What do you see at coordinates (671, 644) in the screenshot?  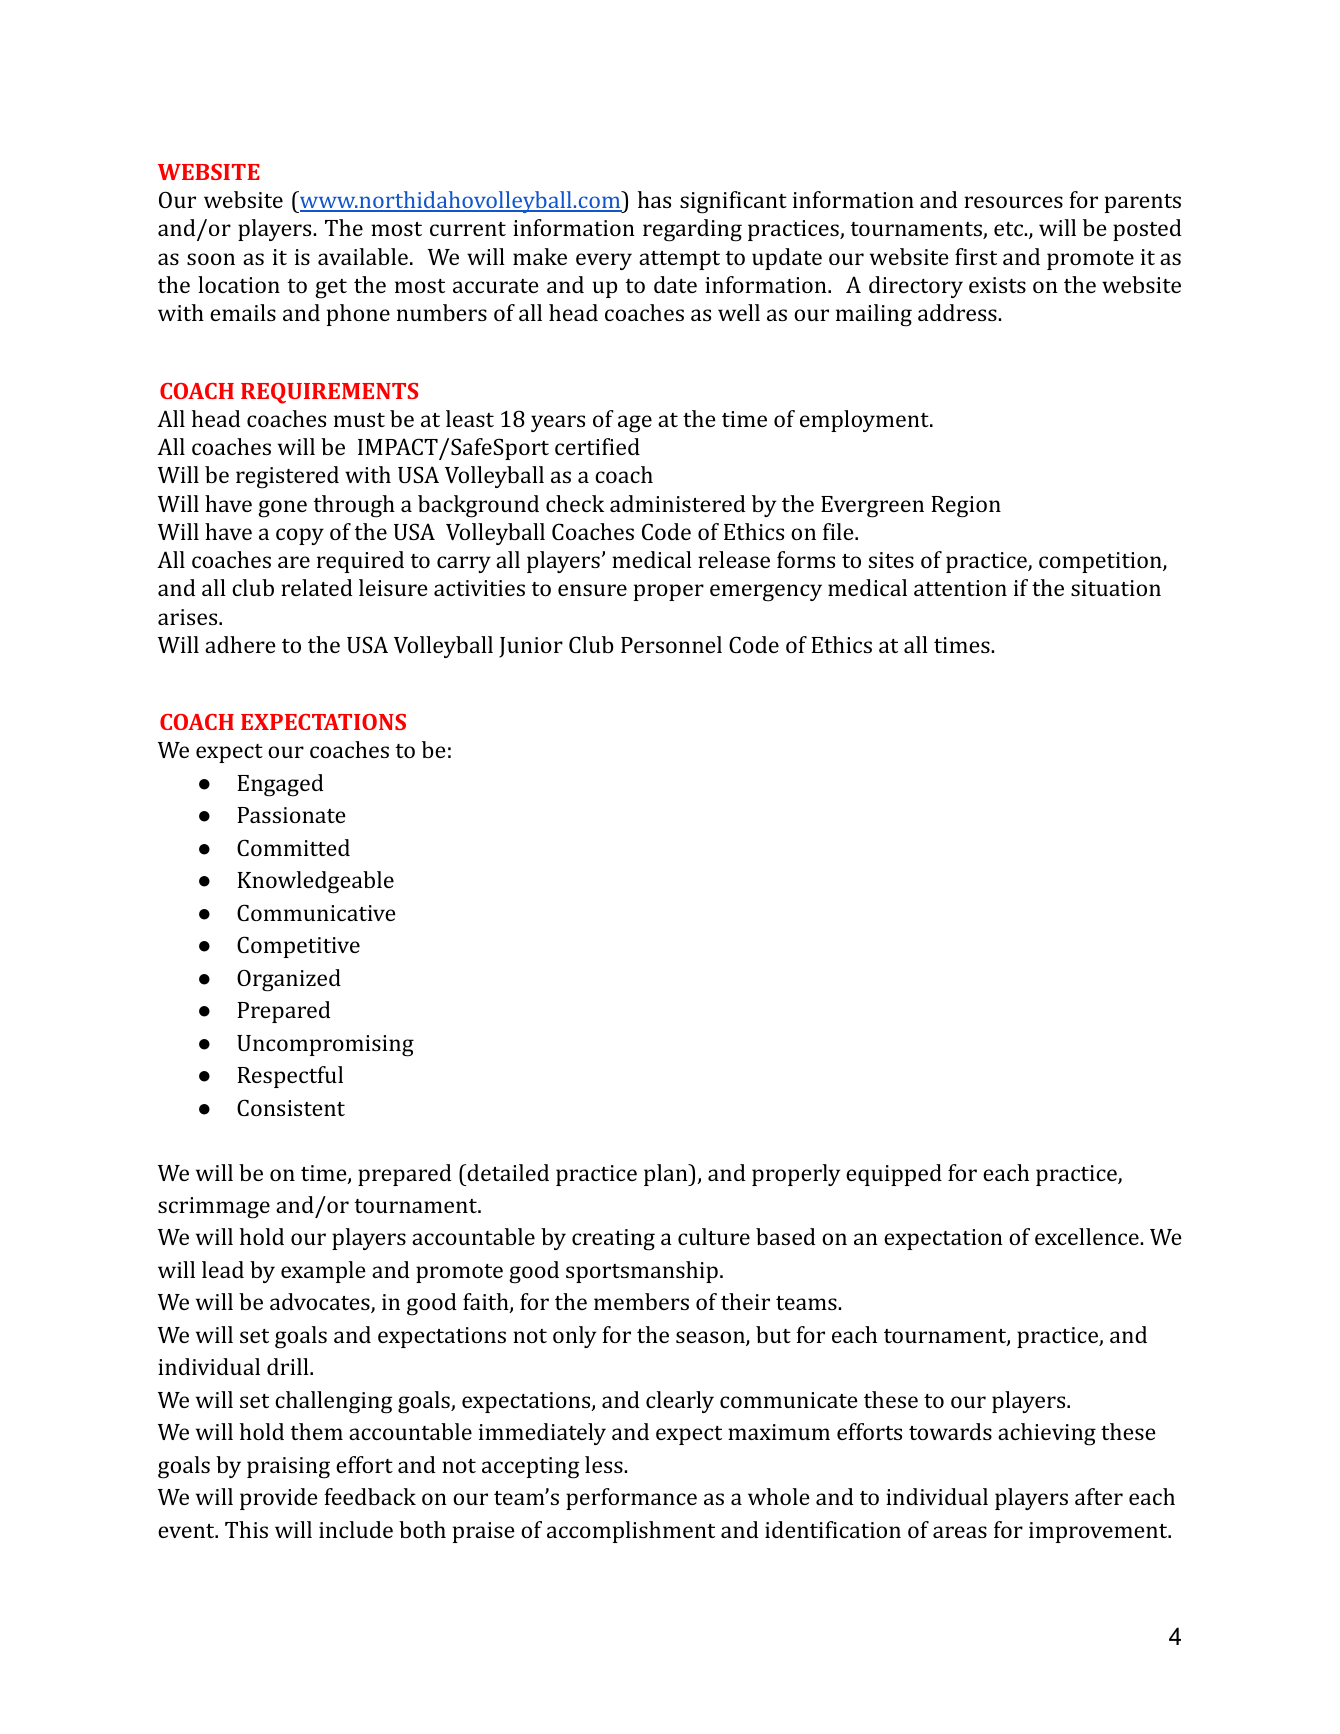 I see `Personnel` at bounding box center [671, 644].
